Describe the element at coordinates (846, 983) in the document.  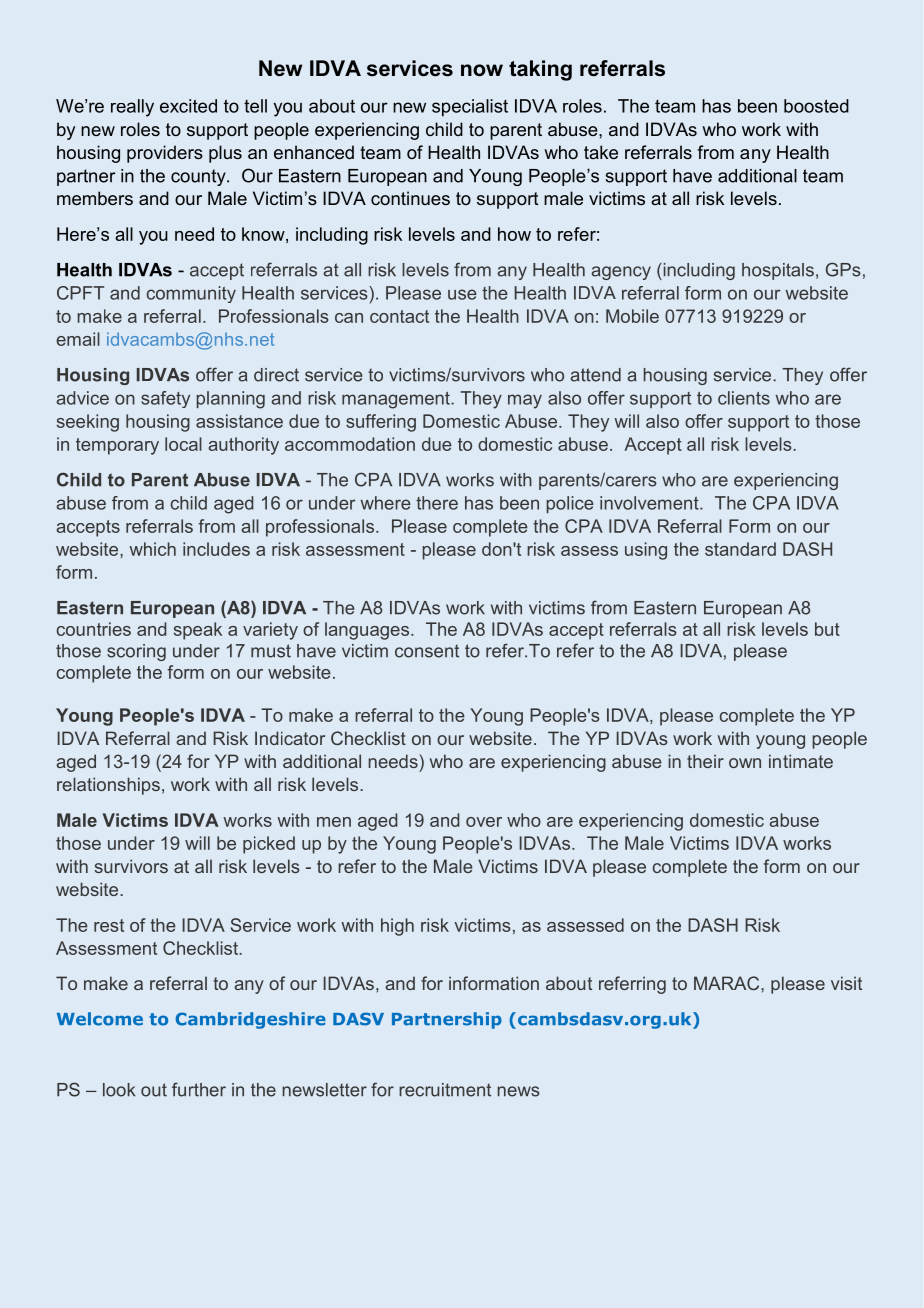
I see `visit` at that location.
